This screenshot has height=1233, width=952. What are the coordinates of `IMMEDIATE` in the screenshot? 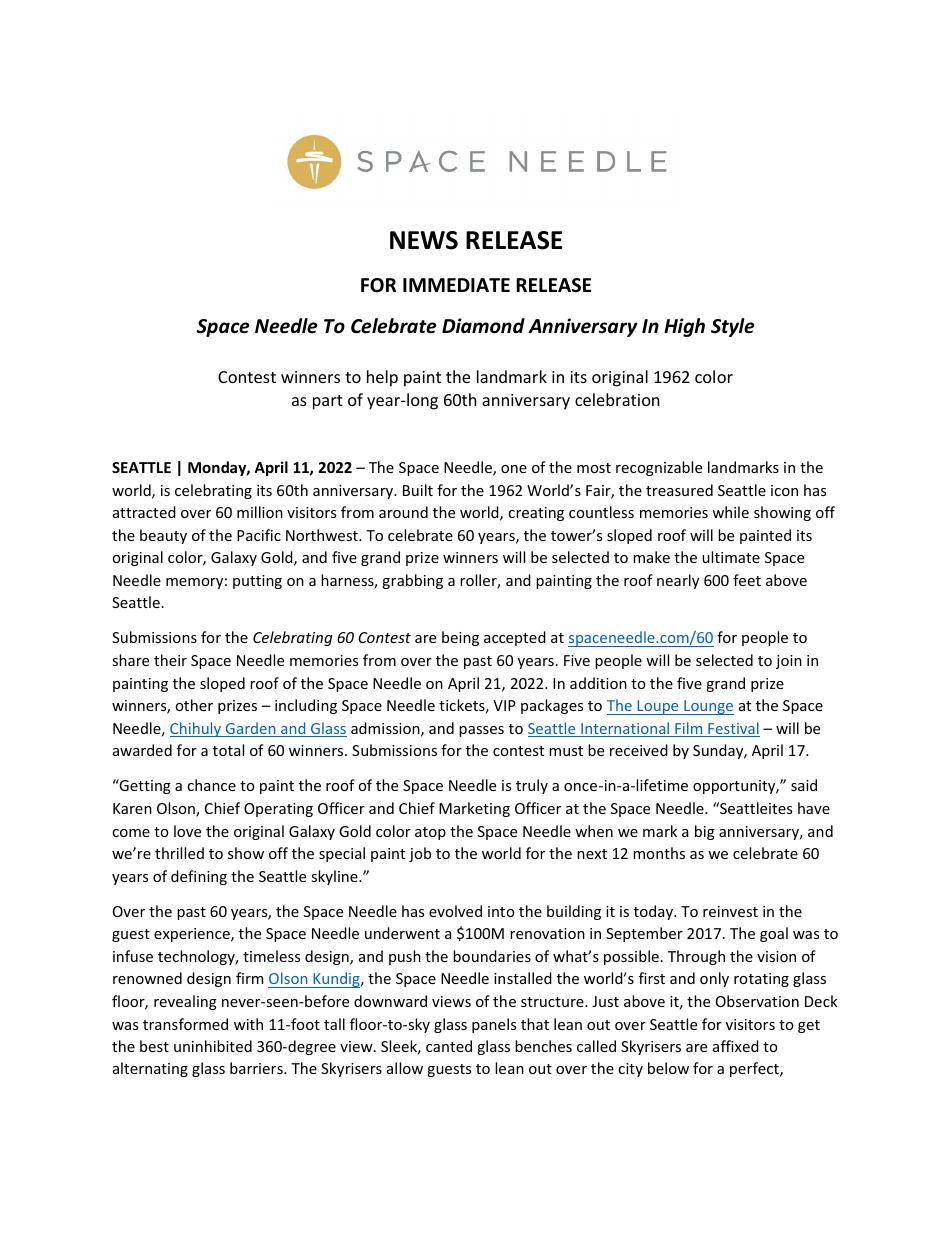 It's located at (456, 285).
